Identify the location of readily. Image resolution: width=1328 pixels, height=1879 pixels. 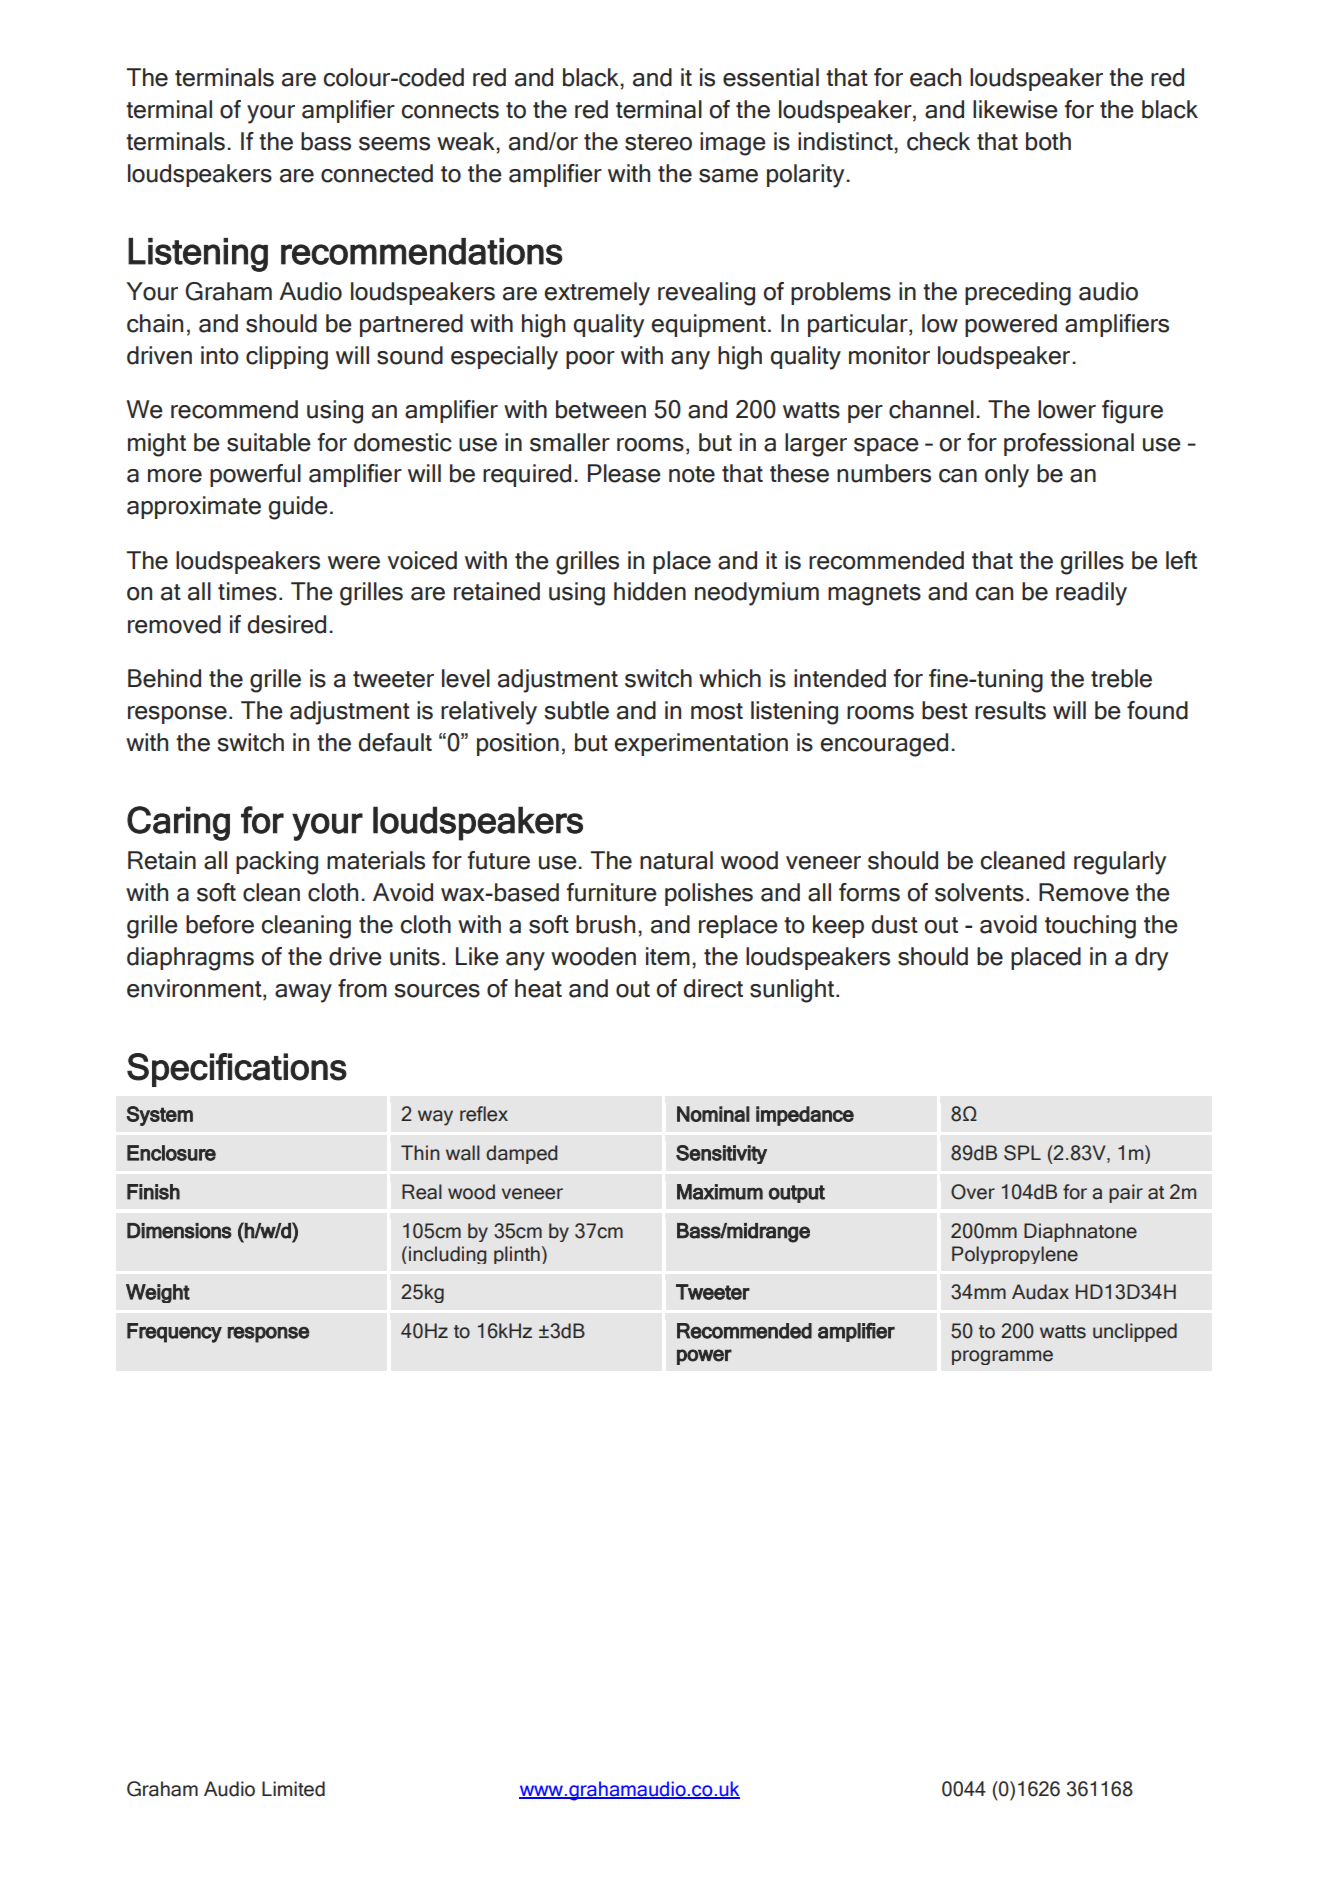
(1091, 594).
